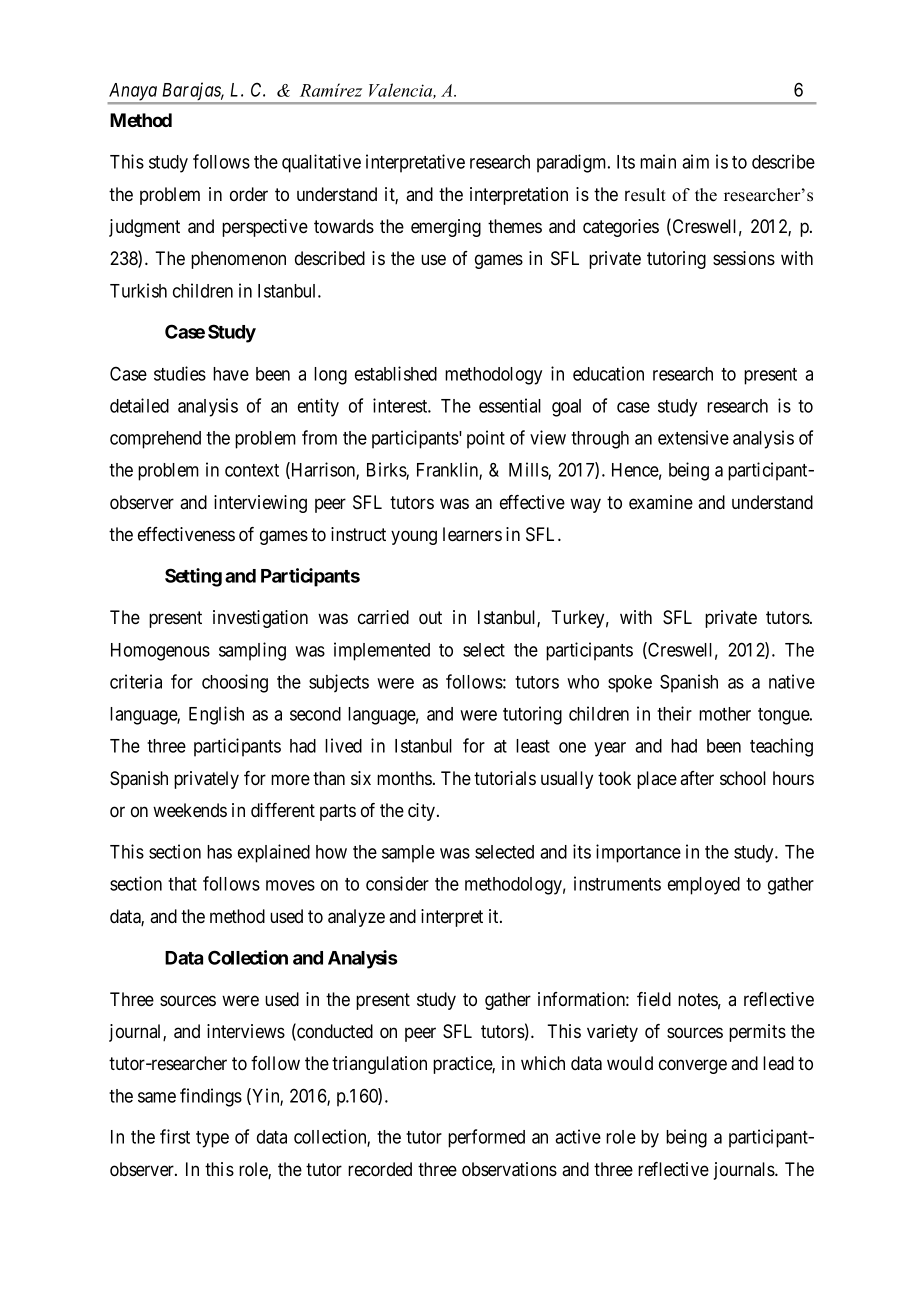 The width and height of the image is (924, 1308). What do you see at coordinates (231, 374) in the image?
I see `have` at bounding box center [231, 374].
